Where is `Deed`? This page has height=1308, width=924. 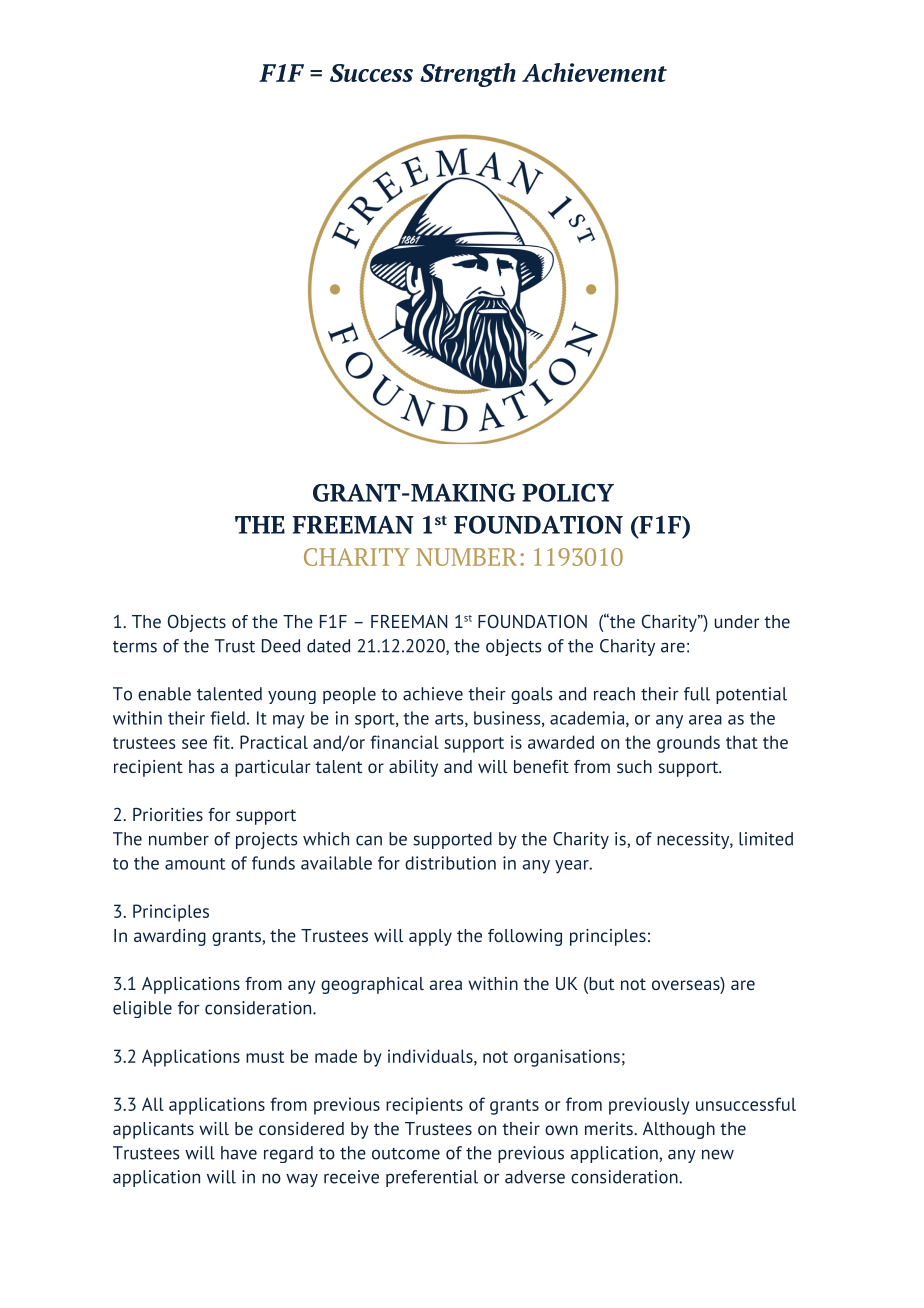
Deed is located at coordinates (281, 646).
